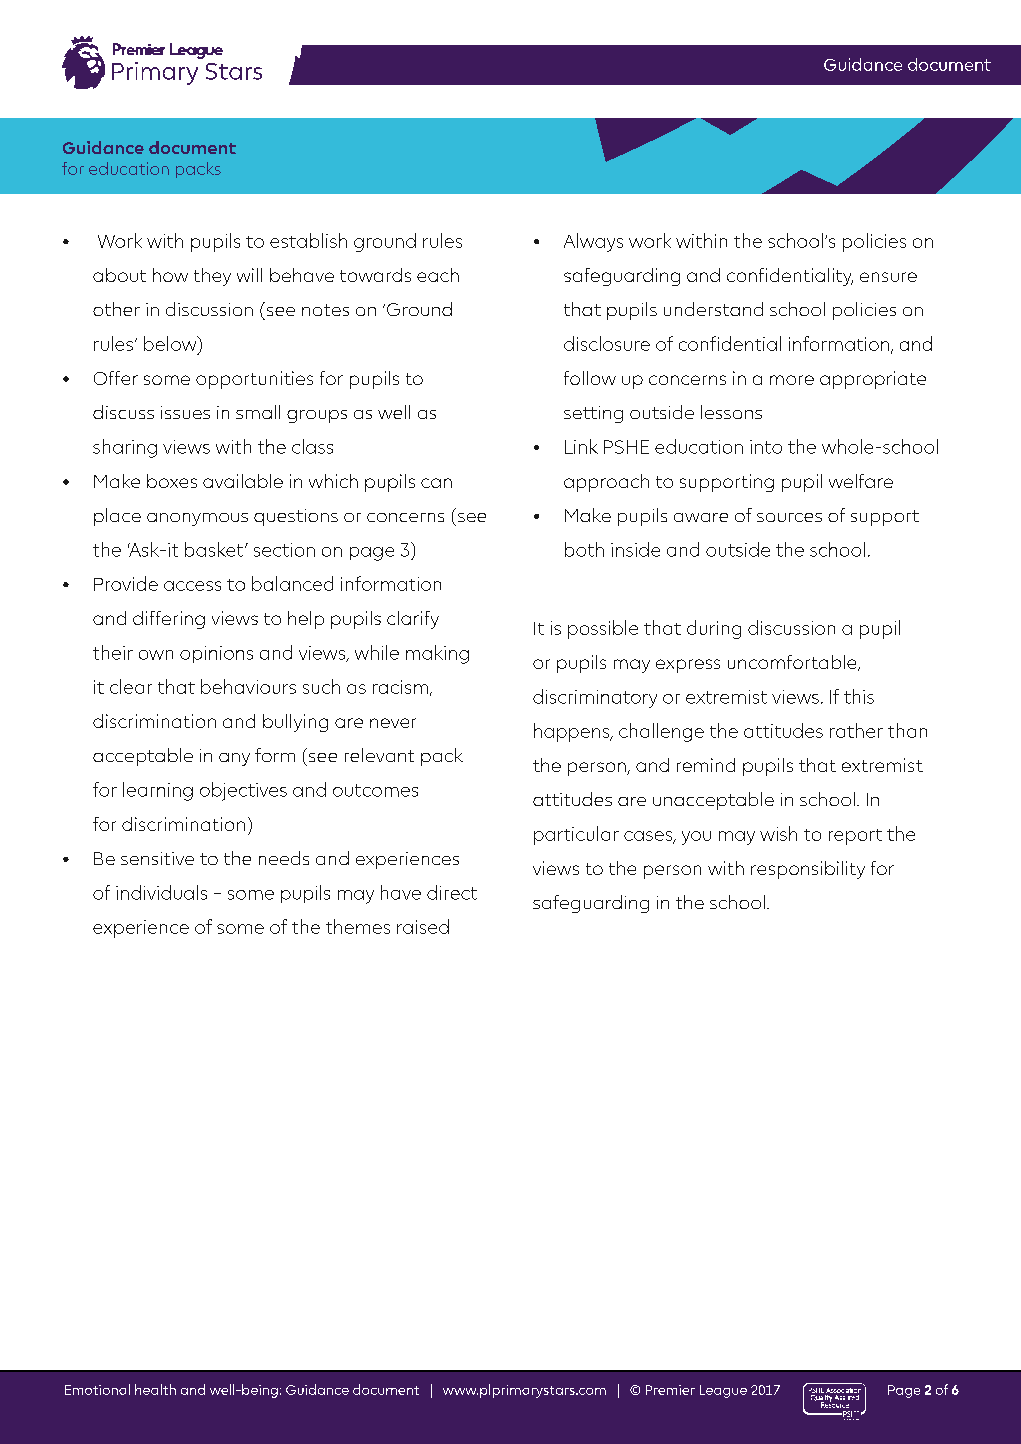  What do you see at coordinates (573, 732) in the screenshot?
I see `happens` at bounding box center [573, 732].
